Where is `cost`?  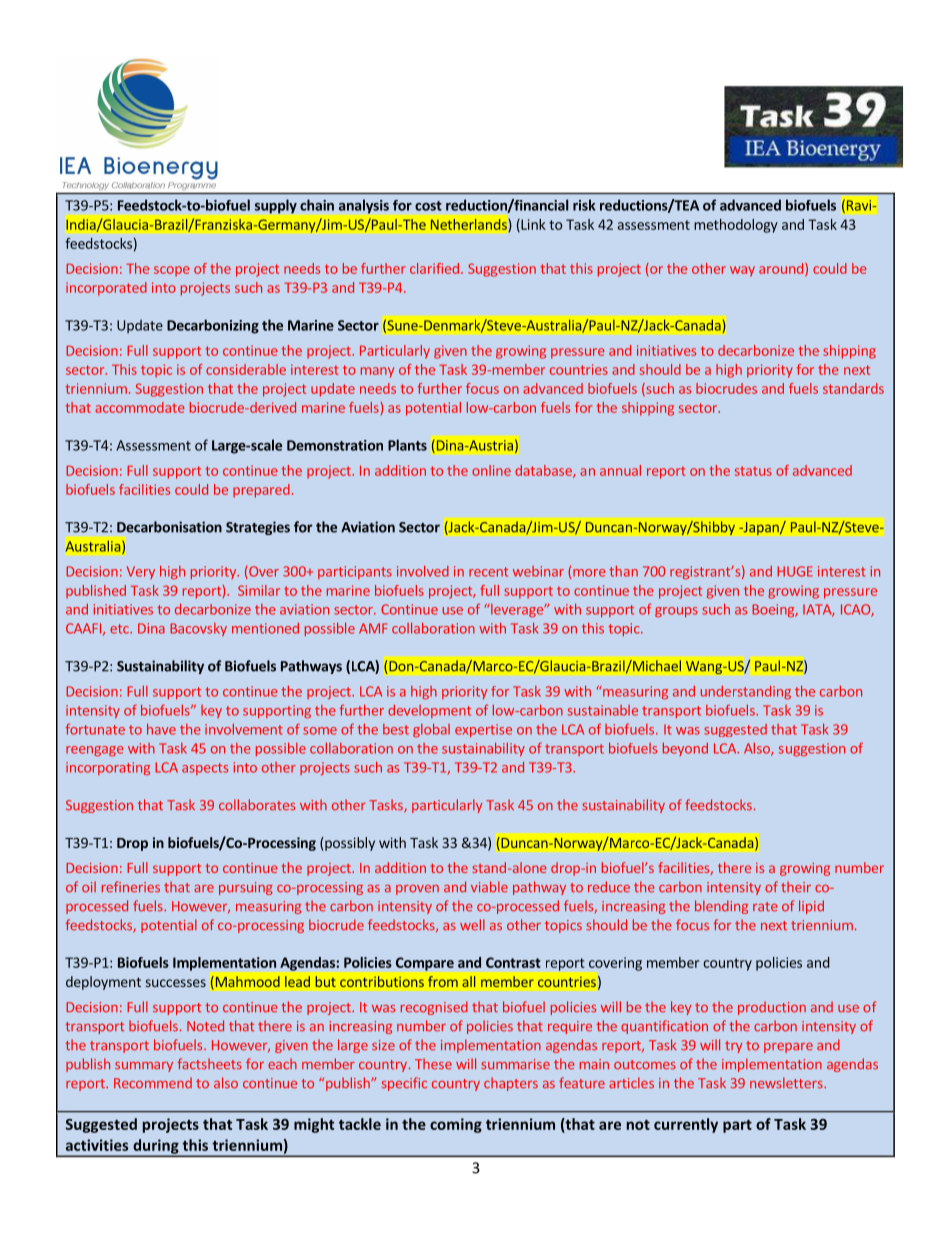 cost is located at coordinates (428, 206).
